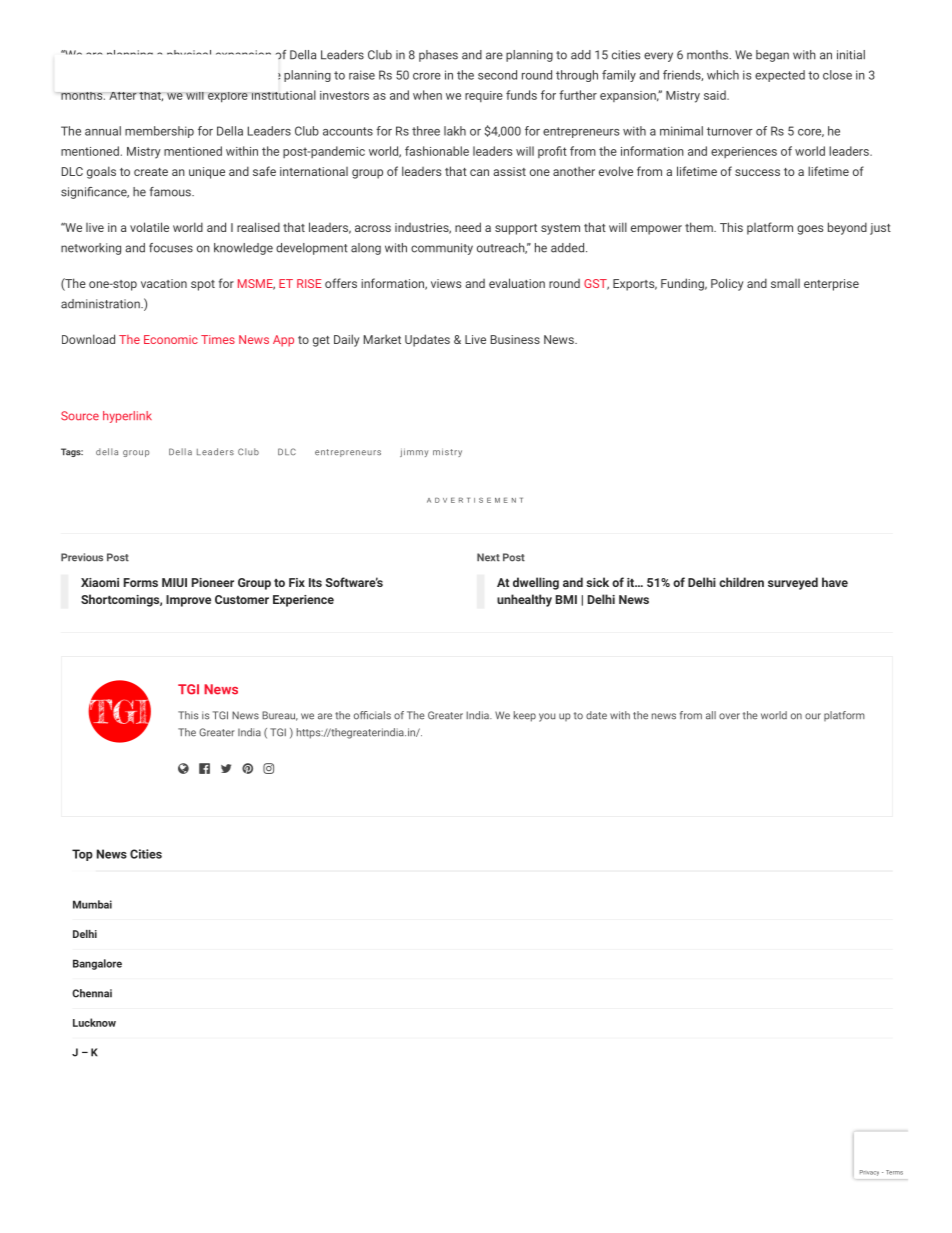 Image resolution: width=952 pixels, height=1233 pixels. What do you see at coordinates (780, 76) in the screenshot?
I see `expected` at bounding box center [780, 76].
